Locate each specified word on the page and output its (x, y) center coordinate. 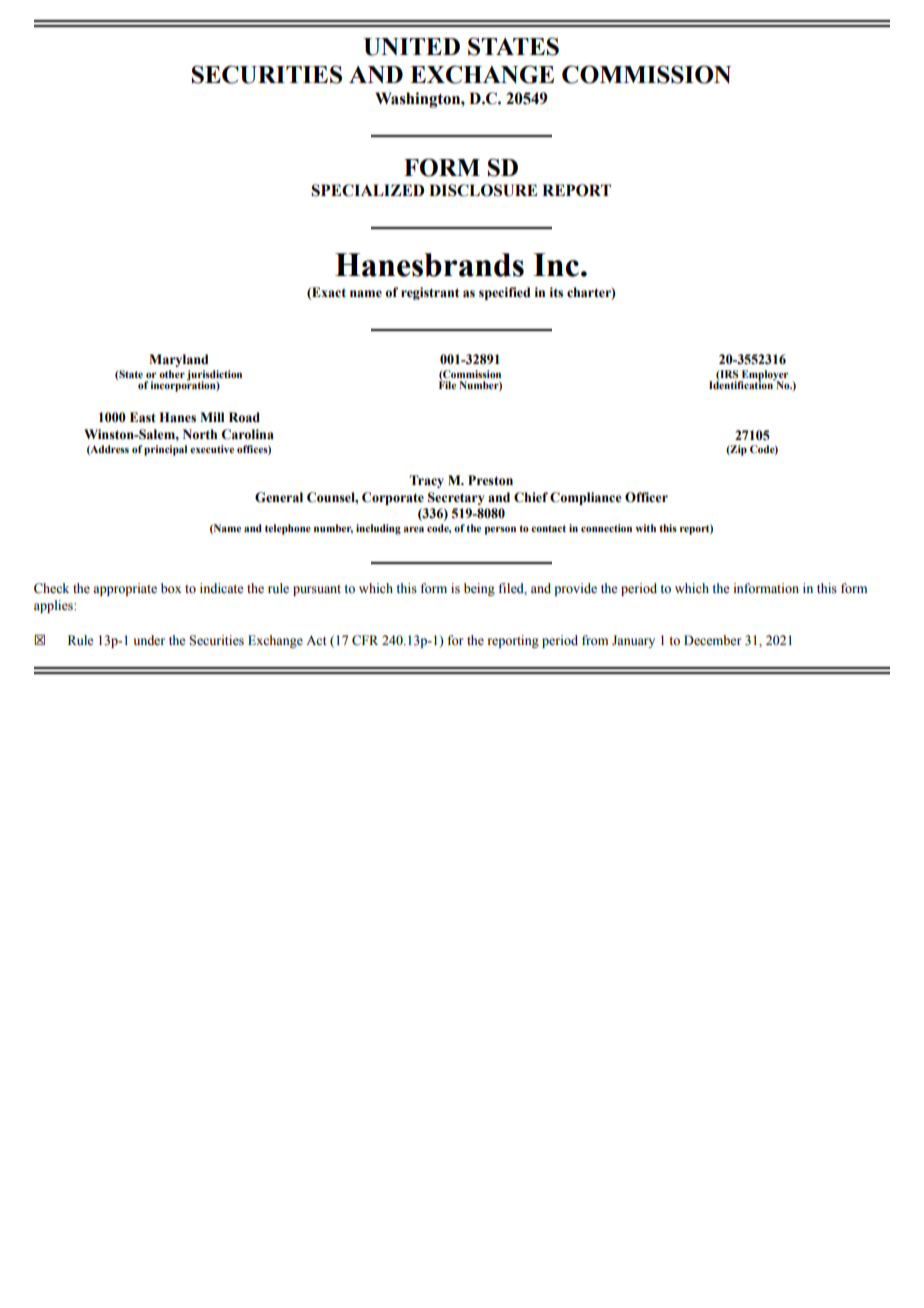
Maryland (178, 360)
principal (165, 450)
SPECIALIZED (367, 190)
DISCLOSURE (483, 190)
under (149, 640)
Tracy (426, 481)
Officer (646, 497)
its (556, 292)
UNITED (412, 47)
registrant (430, 293)
